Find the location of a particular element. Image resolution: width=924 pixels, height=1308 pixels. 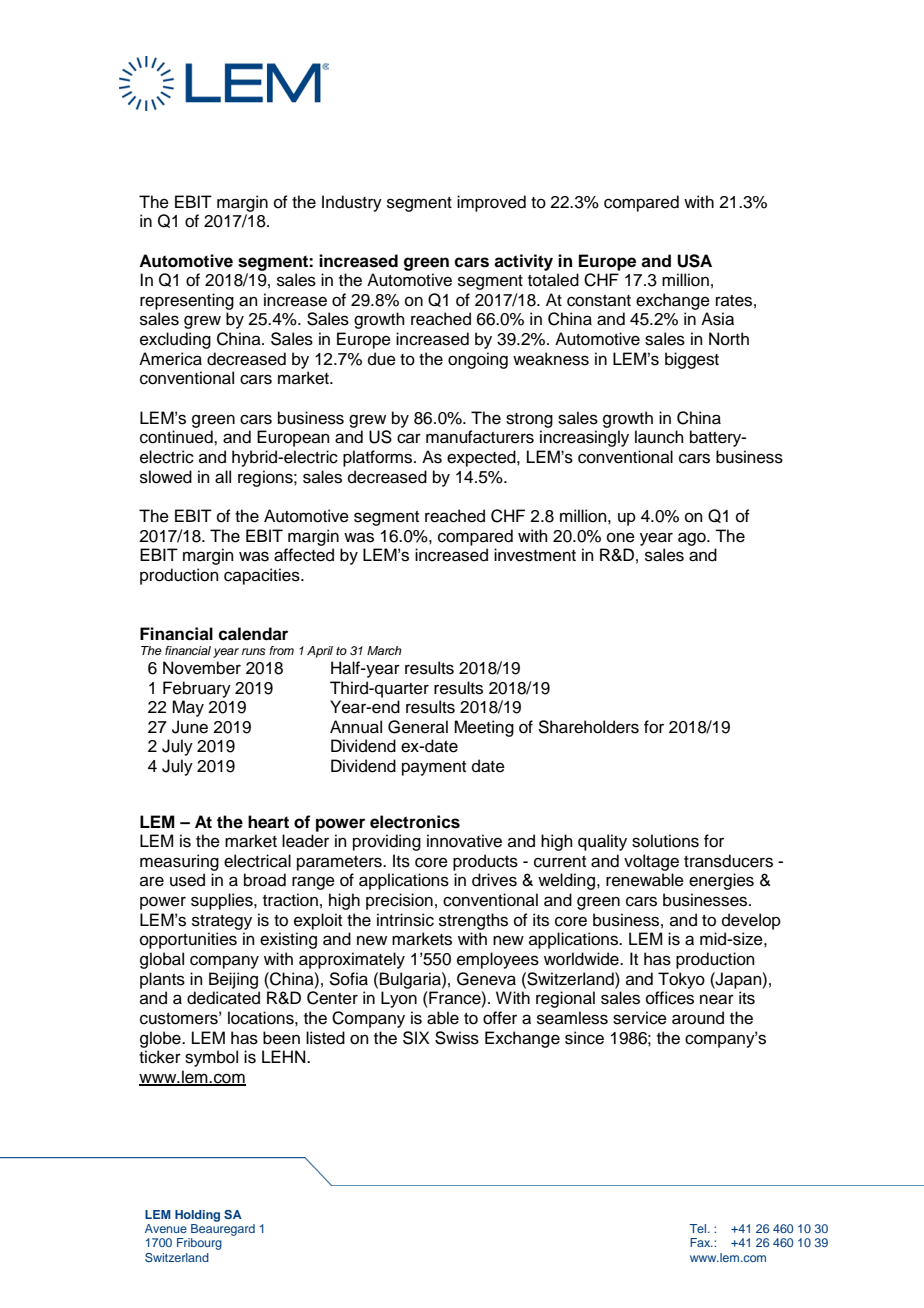

Swiss is located at coordinates (457, 1038).
